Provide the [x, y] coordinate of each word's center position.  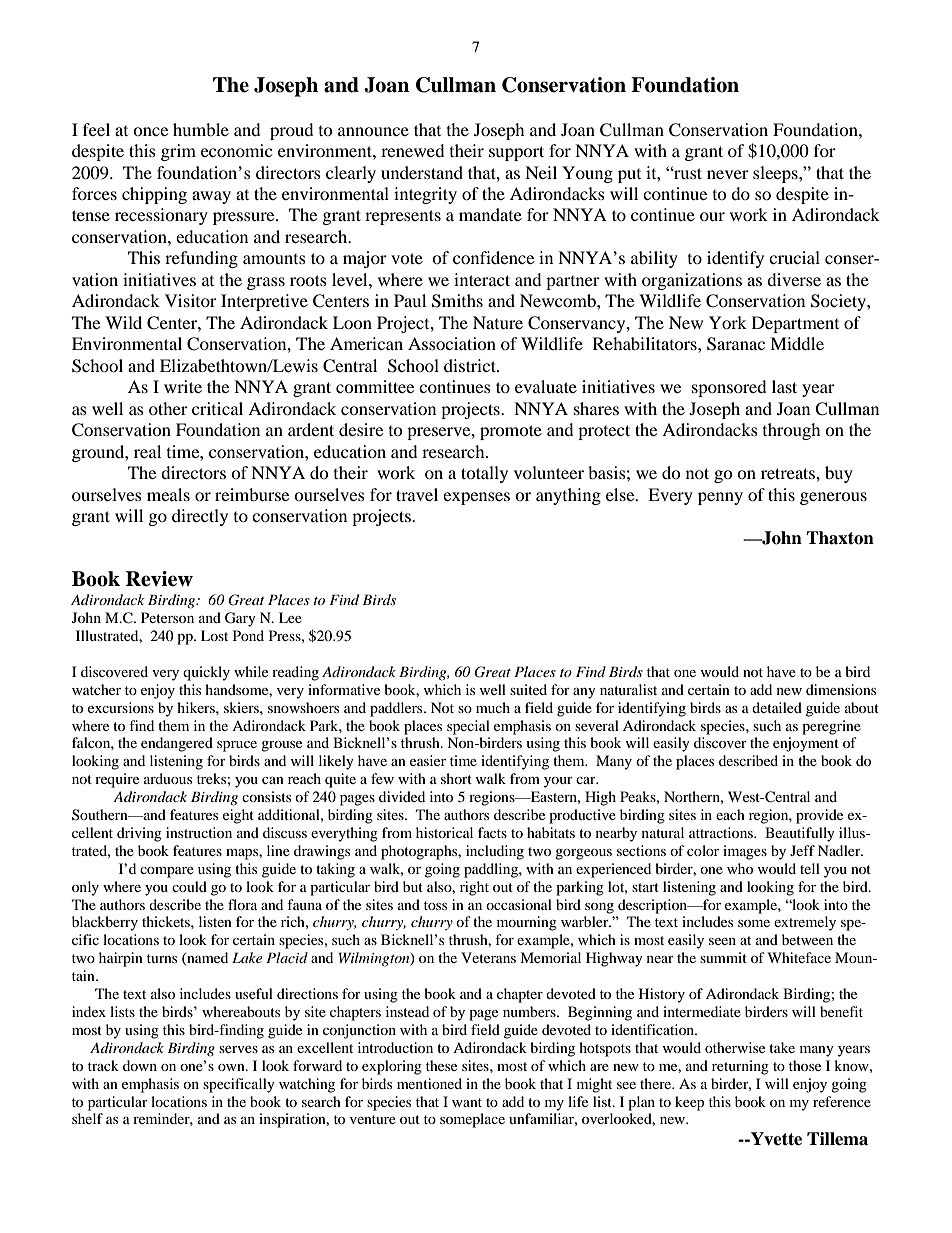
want [467, 1102]
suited [528, 689]
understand [422, 172]
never [728, 174]
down [140, 1065]
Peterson [167, 617]
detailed [777, 707]
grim [178, 152]
